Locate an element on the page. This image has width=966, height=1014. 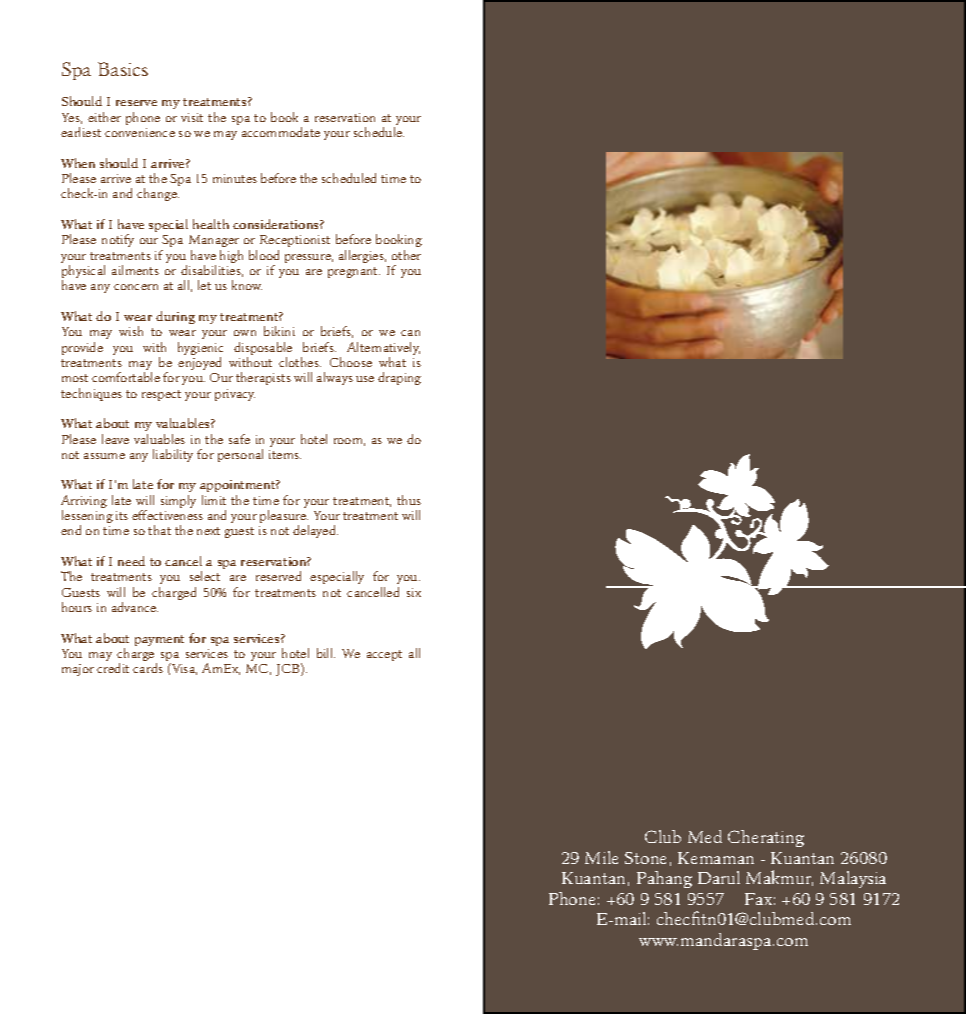
other is located at coordinates (406, 255).
